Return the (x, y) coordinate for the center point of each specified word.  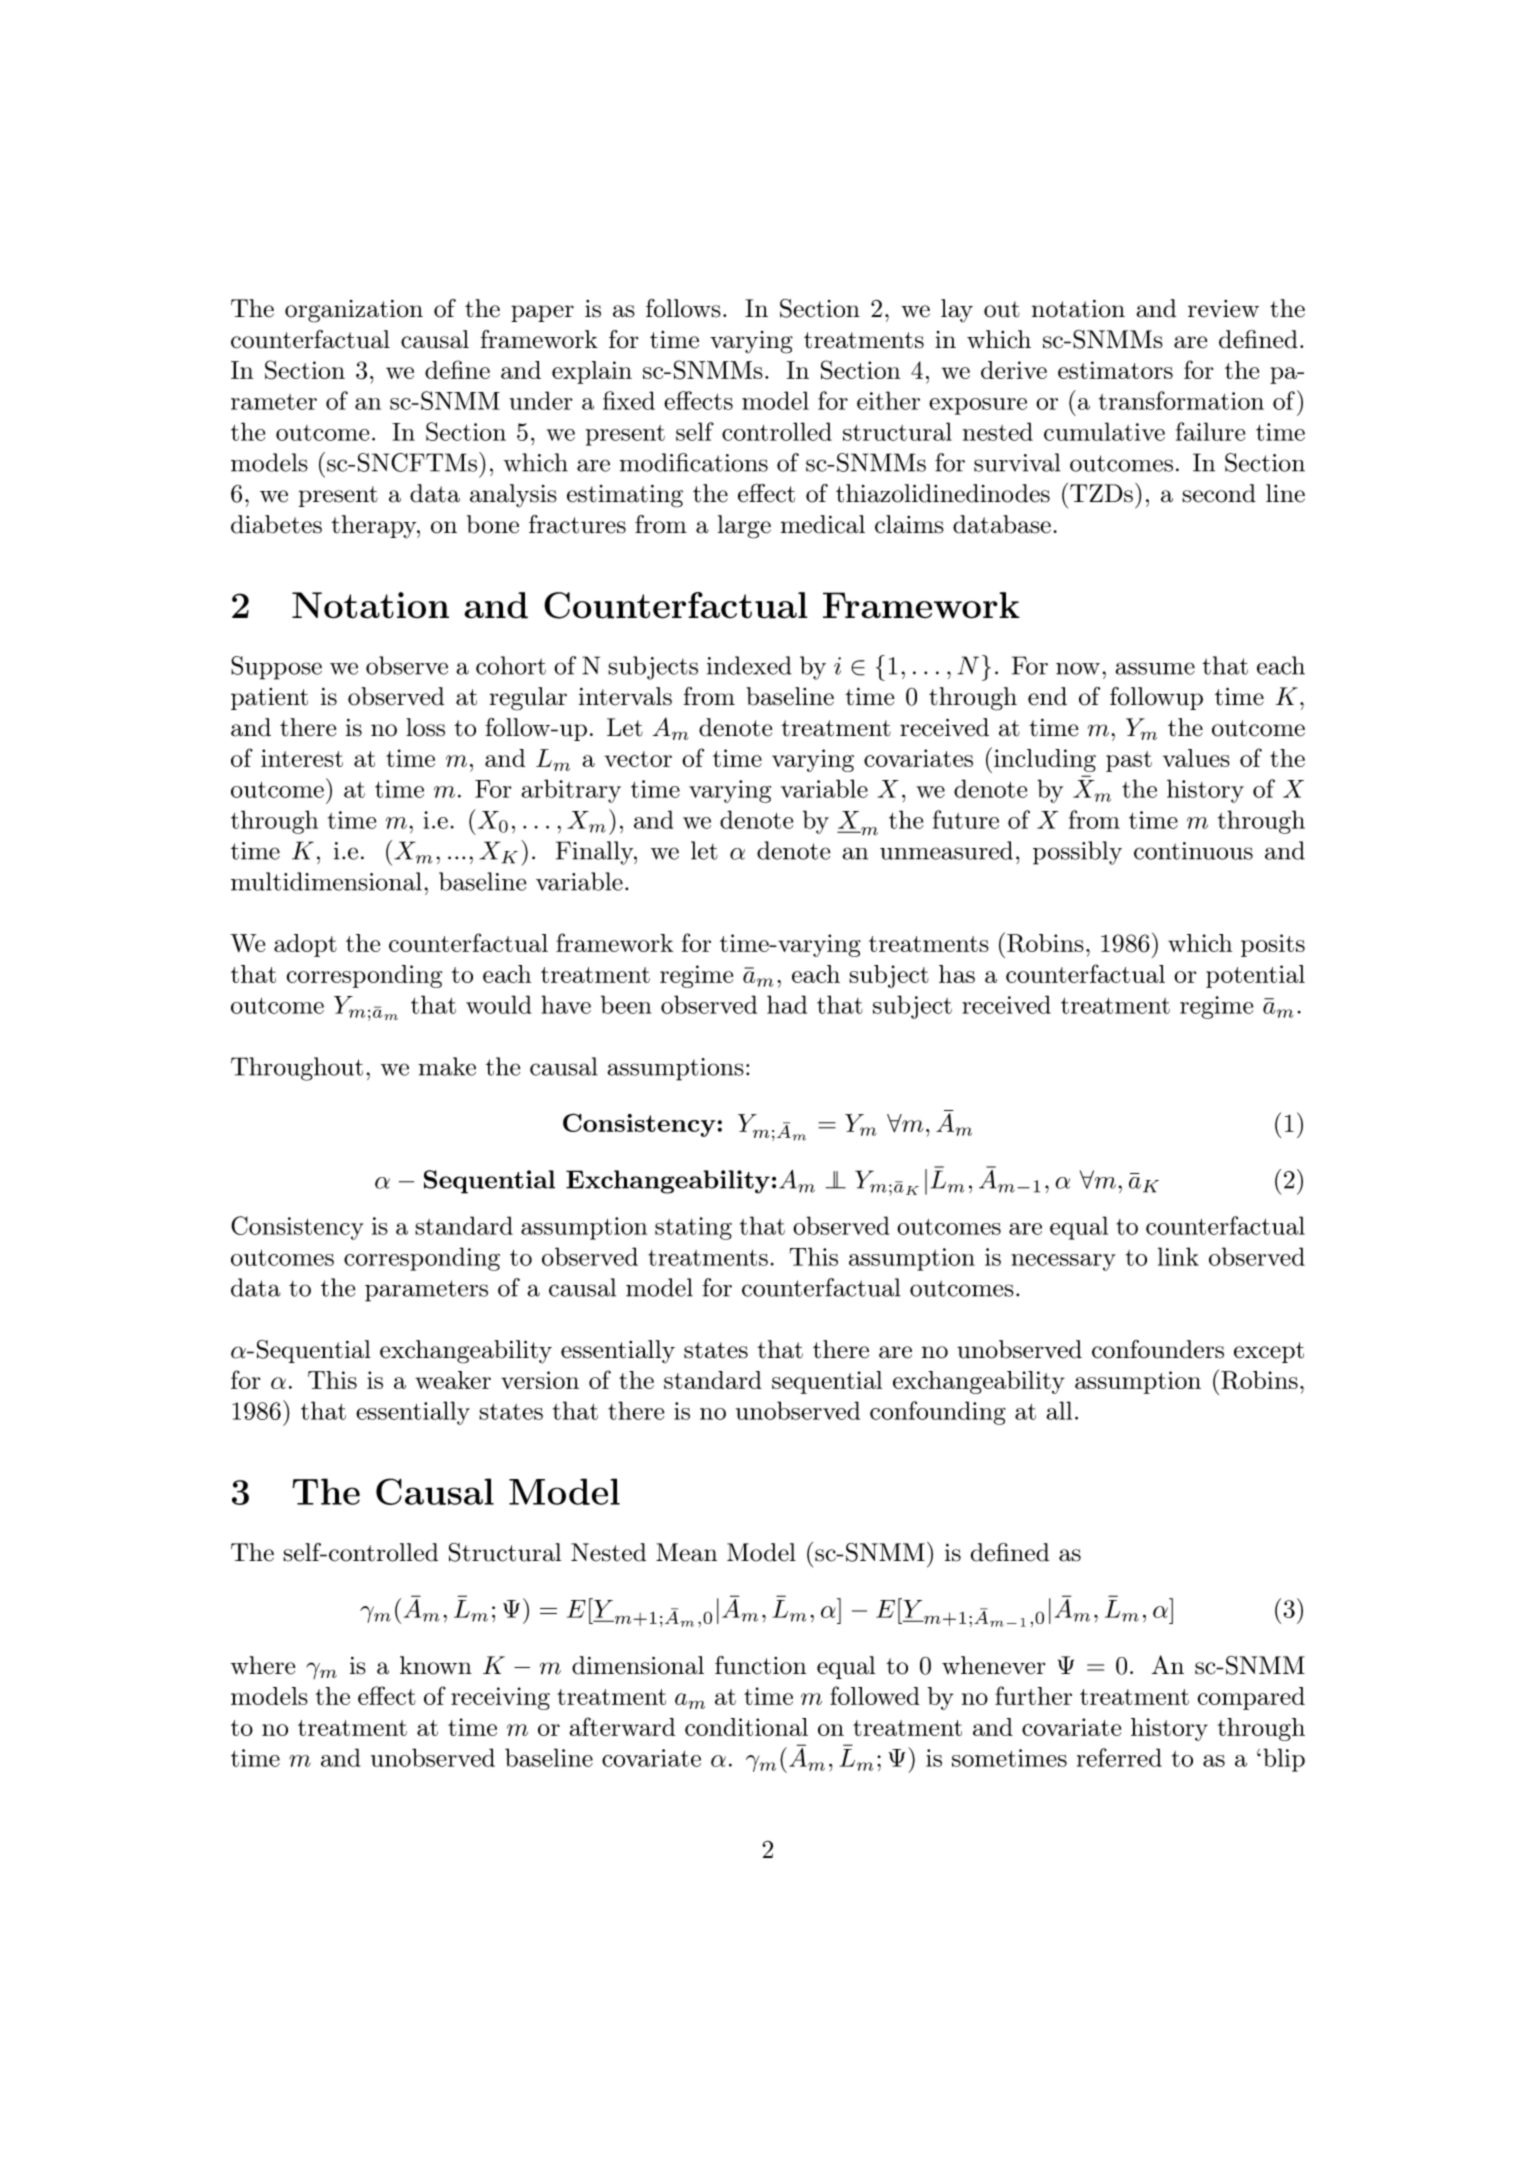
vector (638, 759)
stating (693, 1228)
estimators (1115, 370)
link (1178, 1256)
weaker (453, 1380)
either (888, 400)
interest (302, 758)
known (436, 1665)
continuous (1193, 851)
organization (354, 311)
